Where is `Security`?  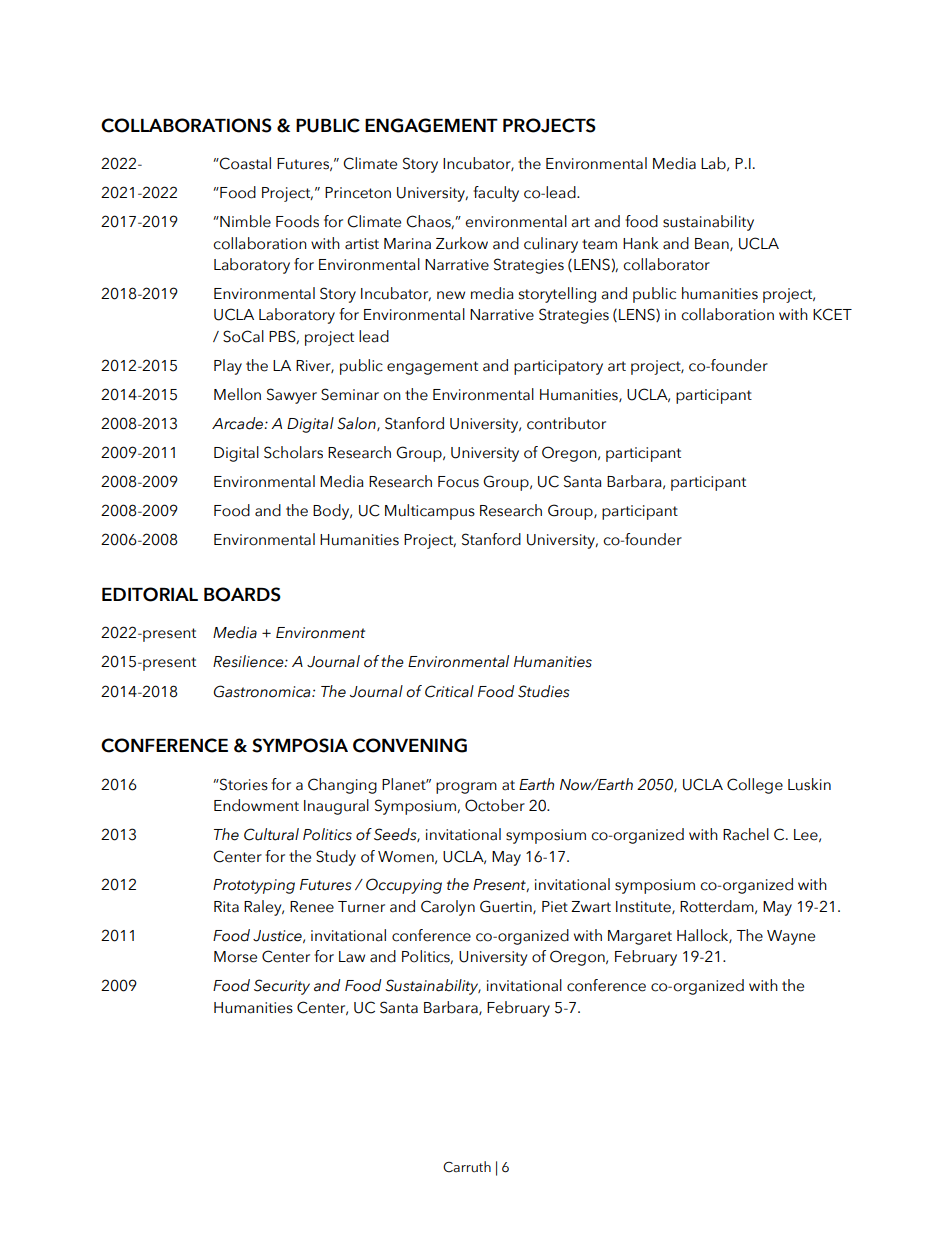
Security is located at coordinates (282, 987).
